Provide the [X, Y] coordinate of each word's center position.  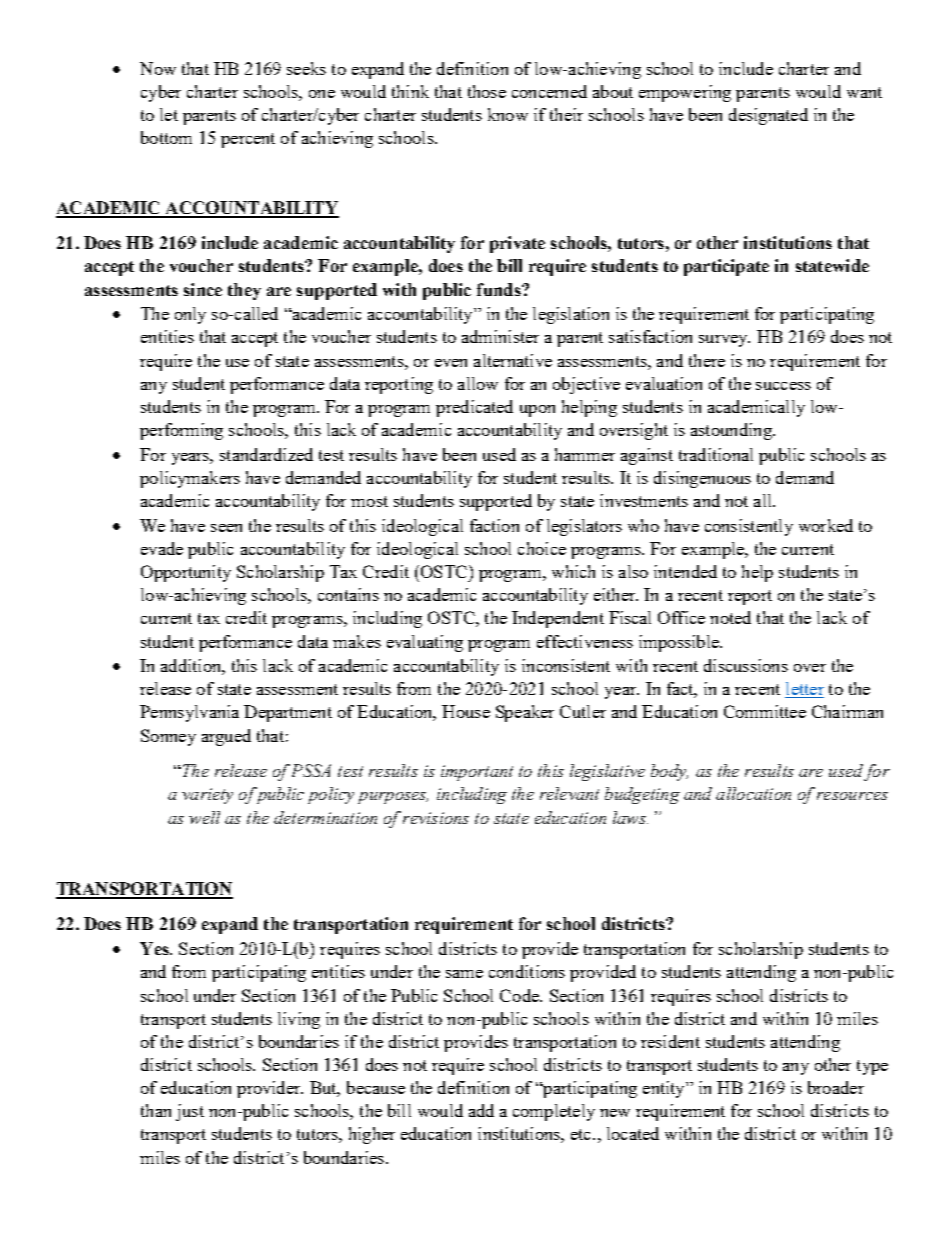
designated [768, 116]
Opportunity [186, 573]
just [190, 1112]
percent [248, 140]
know [508, 114]
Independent [558, 619]
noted [730, 617]
